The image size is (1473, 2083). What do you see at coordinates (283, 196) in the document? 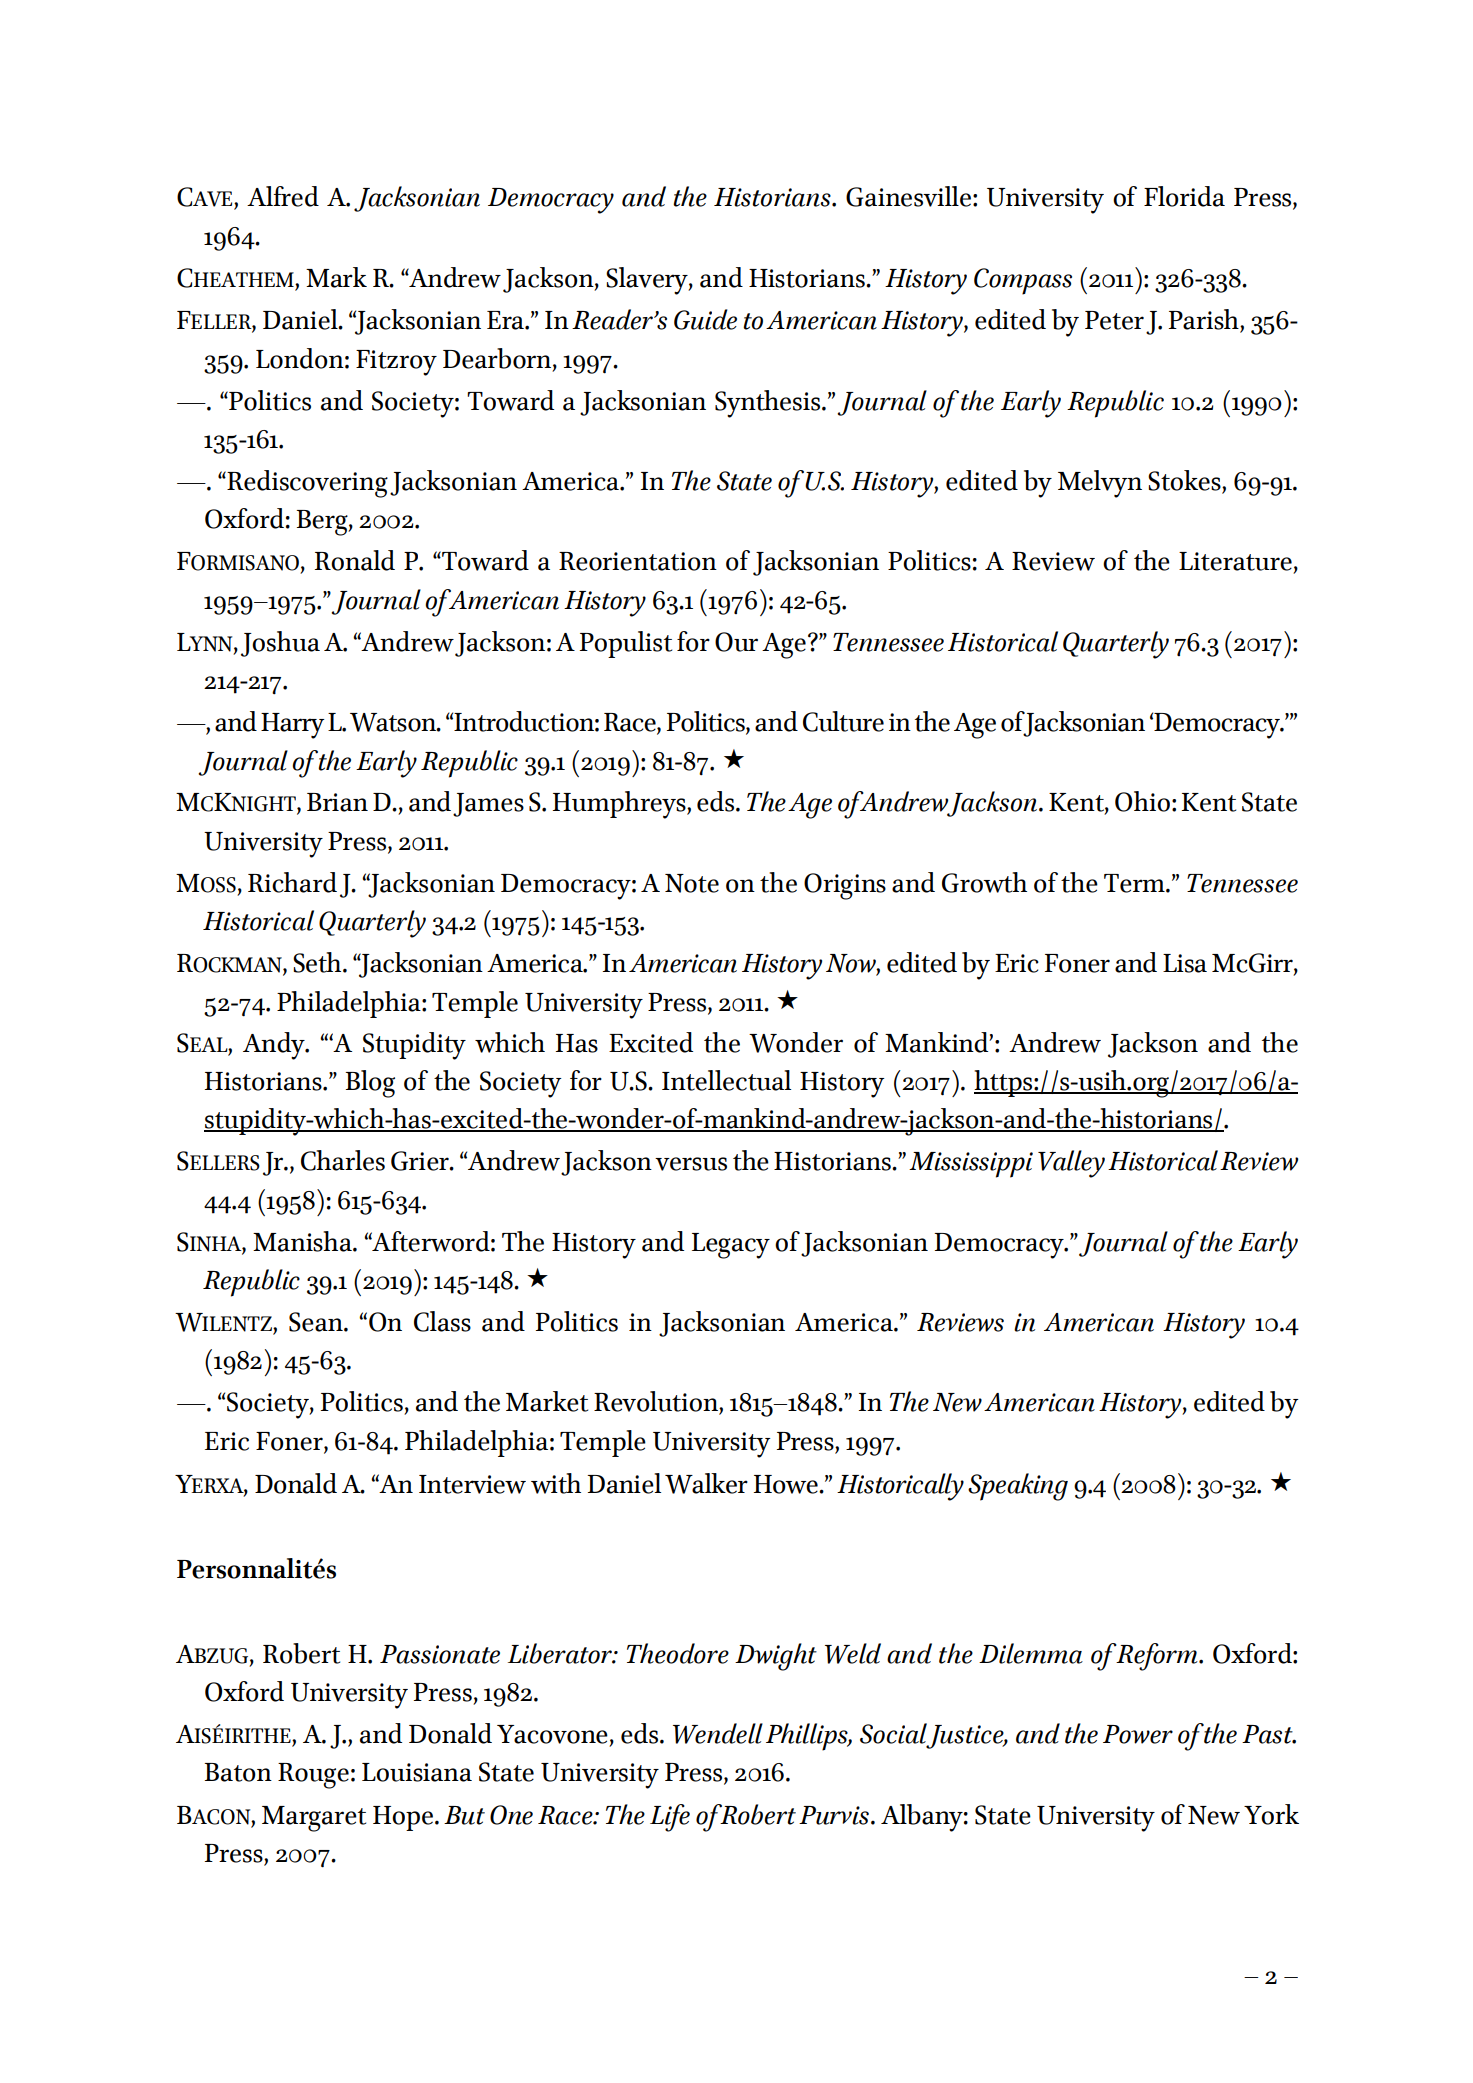
I see `Alfred` at bounding box center [283, 196].
